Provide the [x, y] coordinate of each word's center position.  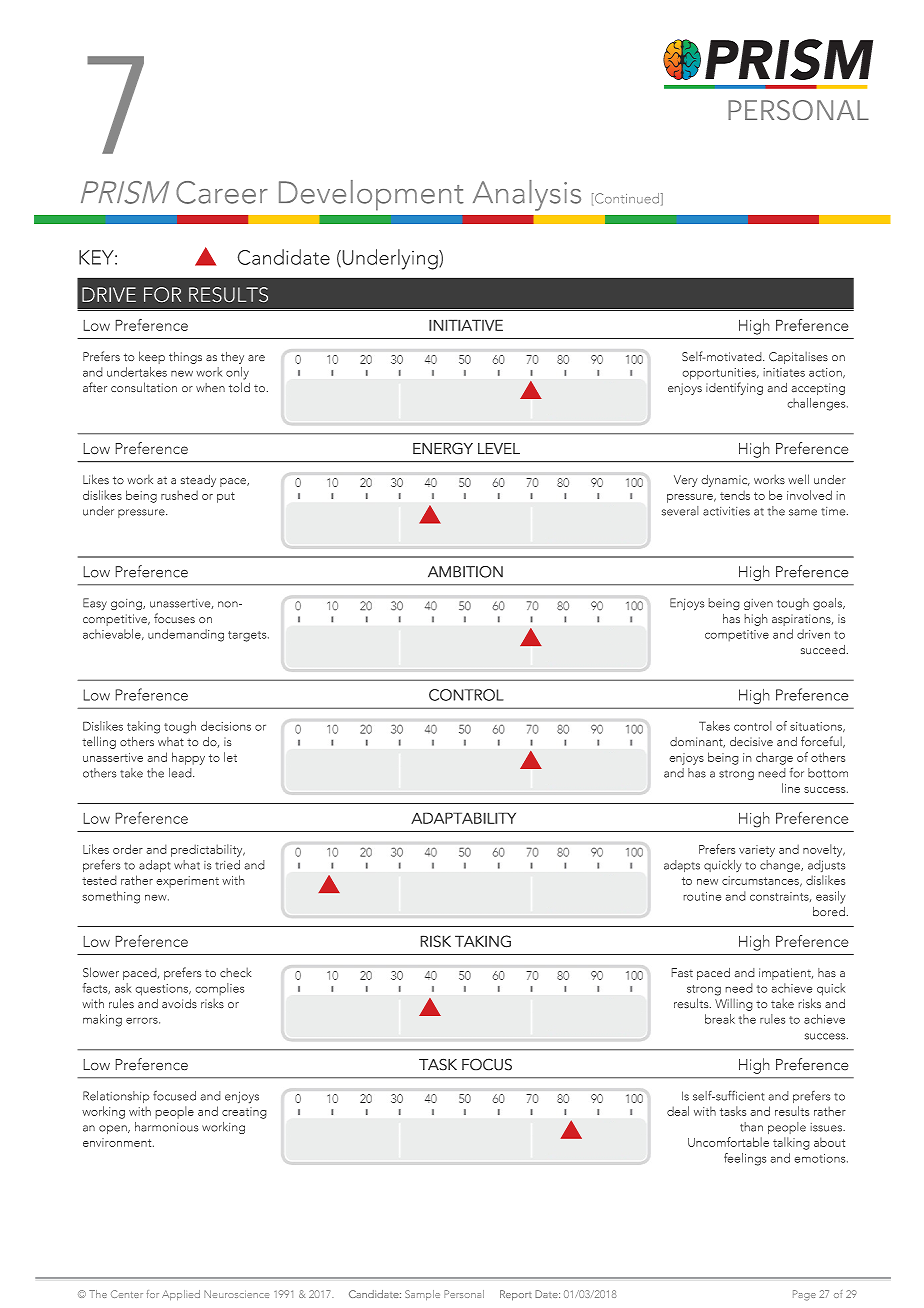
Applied [181, 1295]
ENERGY [443, 448]
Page [804, 1295]
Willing [734, 1004]
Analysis [527, 195]
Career [222, 192]
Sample [422, 1295]
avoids [179, 1004]
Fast [682, 973]
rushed [179, 495]
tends [735, 495]
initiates [784, 372]
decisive [751, 741]
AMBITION [465, 572]
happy [188, 758]
